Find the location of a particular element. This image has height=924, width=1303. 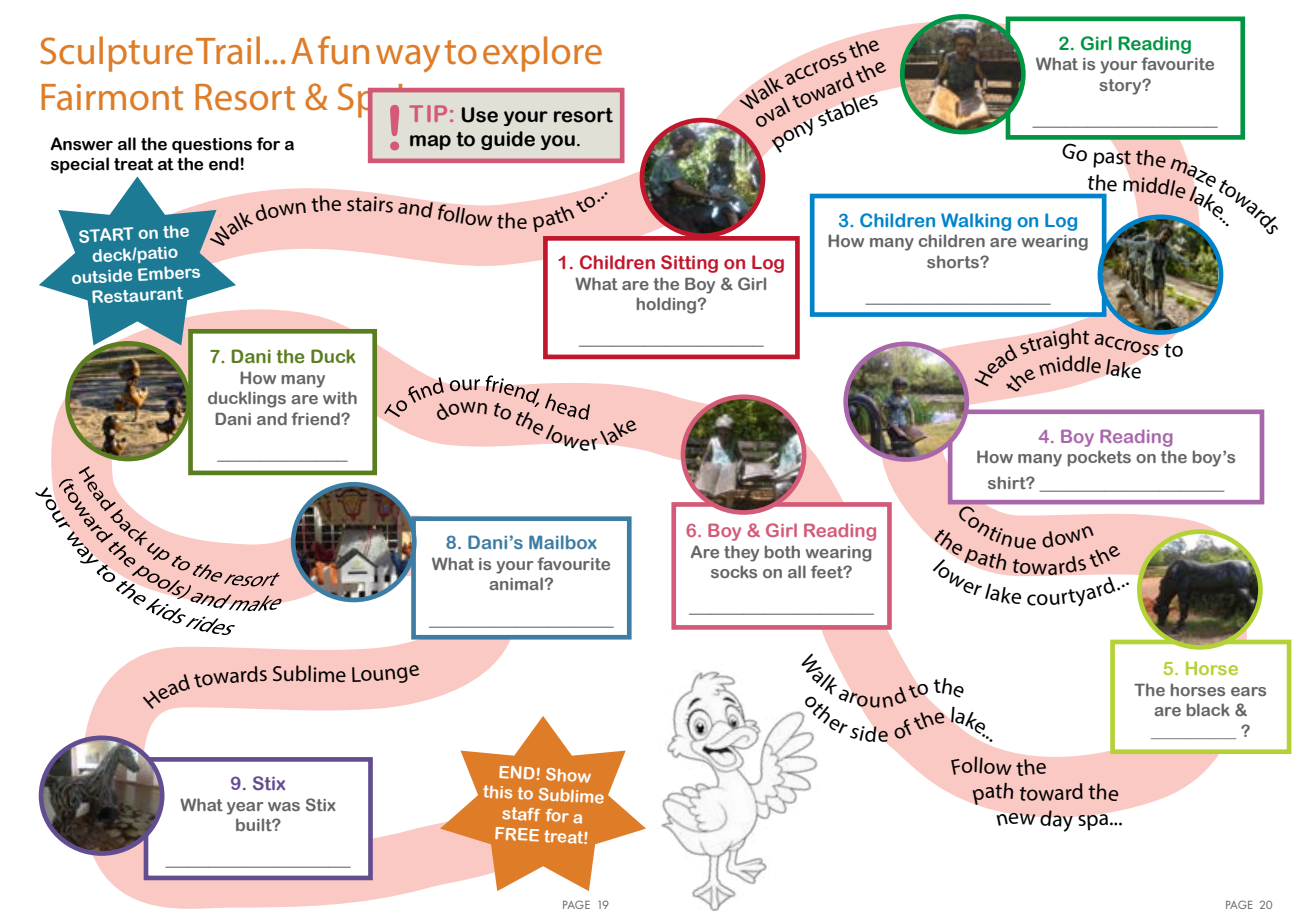

both is located at coordinates (782, 551).
